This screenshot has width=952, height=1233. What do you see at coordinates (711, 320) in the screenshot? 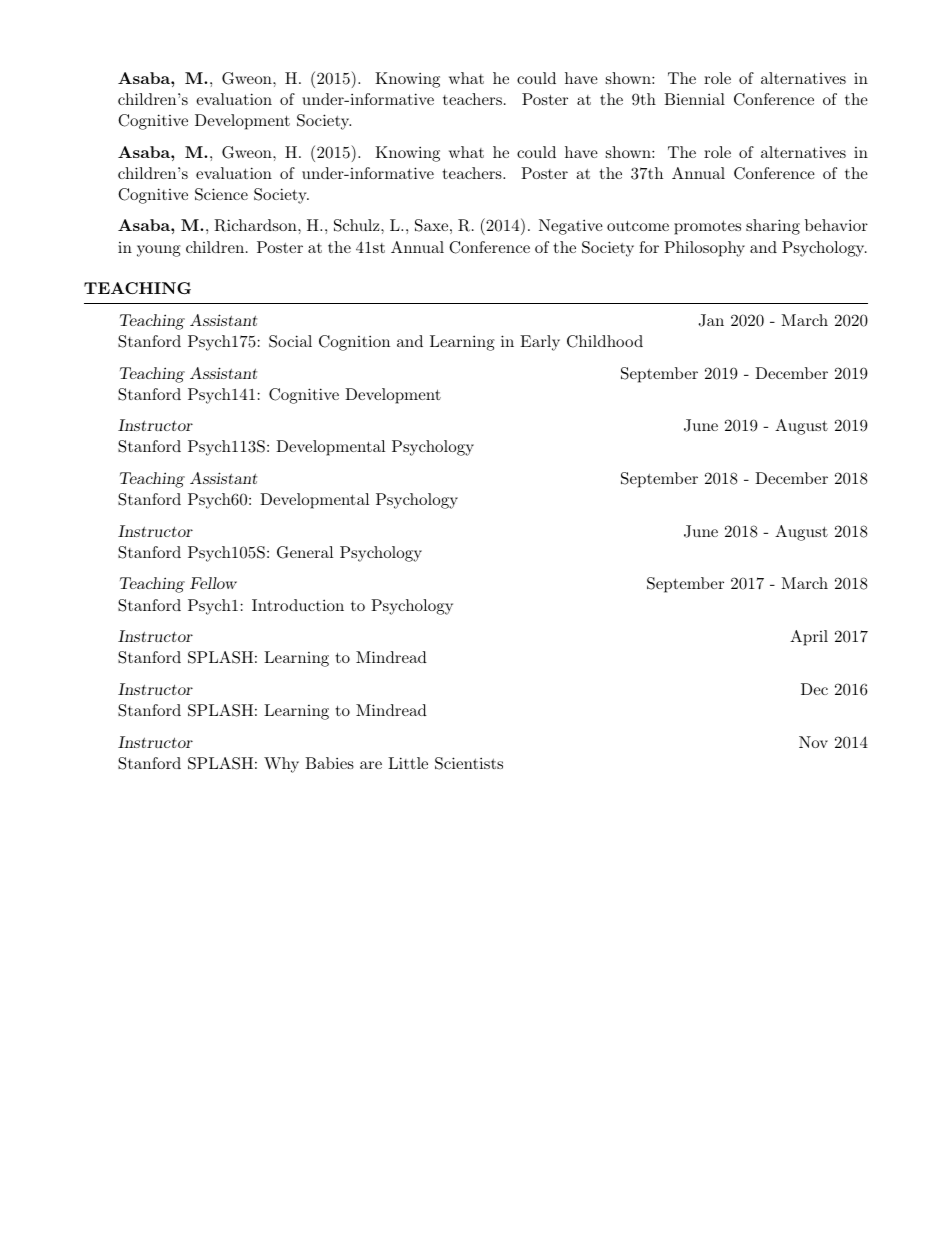
I see `Jan` at bounding box center [711, 320].
